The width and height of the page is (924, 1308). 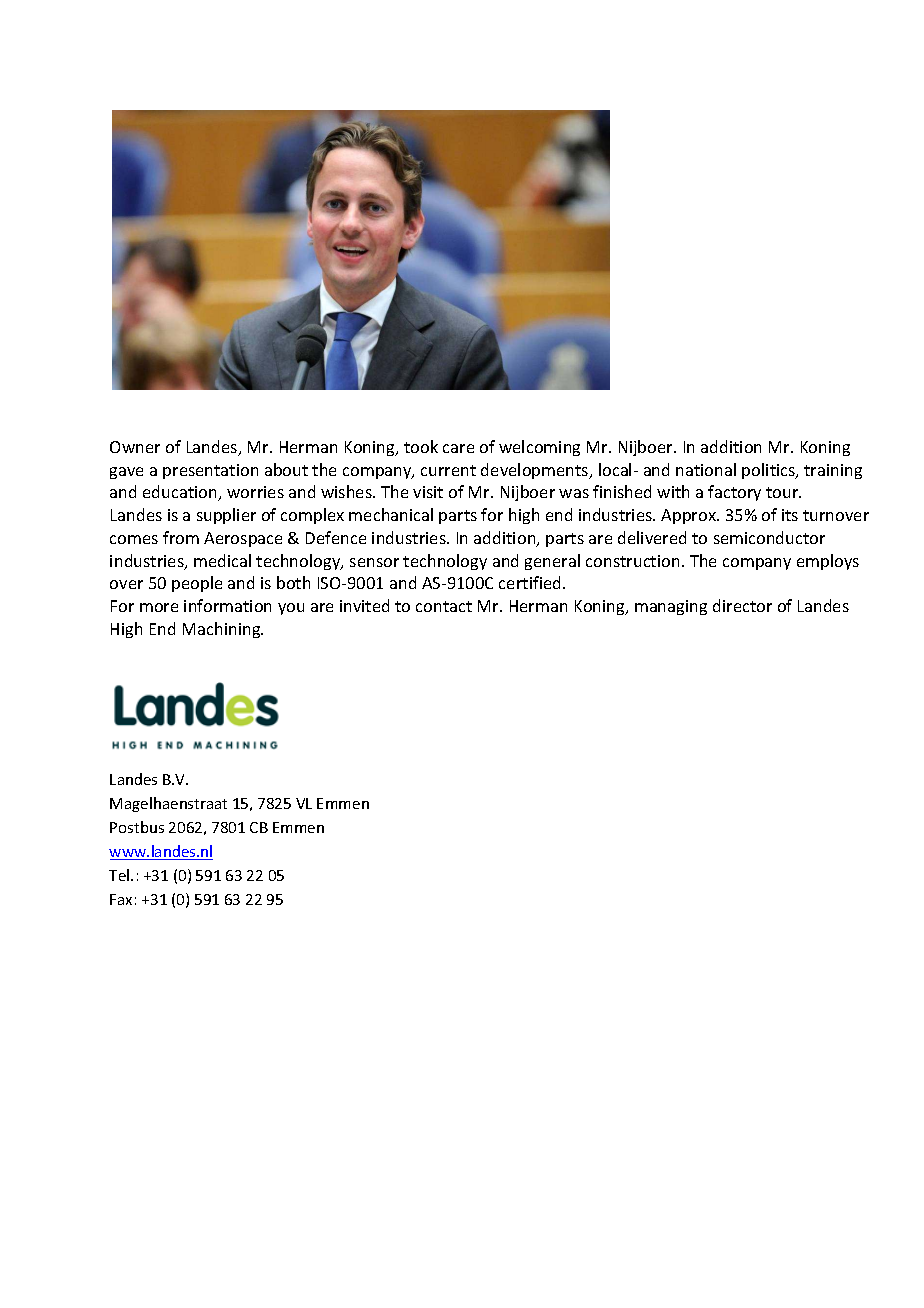 What do you see at coordinates (770, 471) in the page?
I see `politics` at bounding box center [770, 471].
